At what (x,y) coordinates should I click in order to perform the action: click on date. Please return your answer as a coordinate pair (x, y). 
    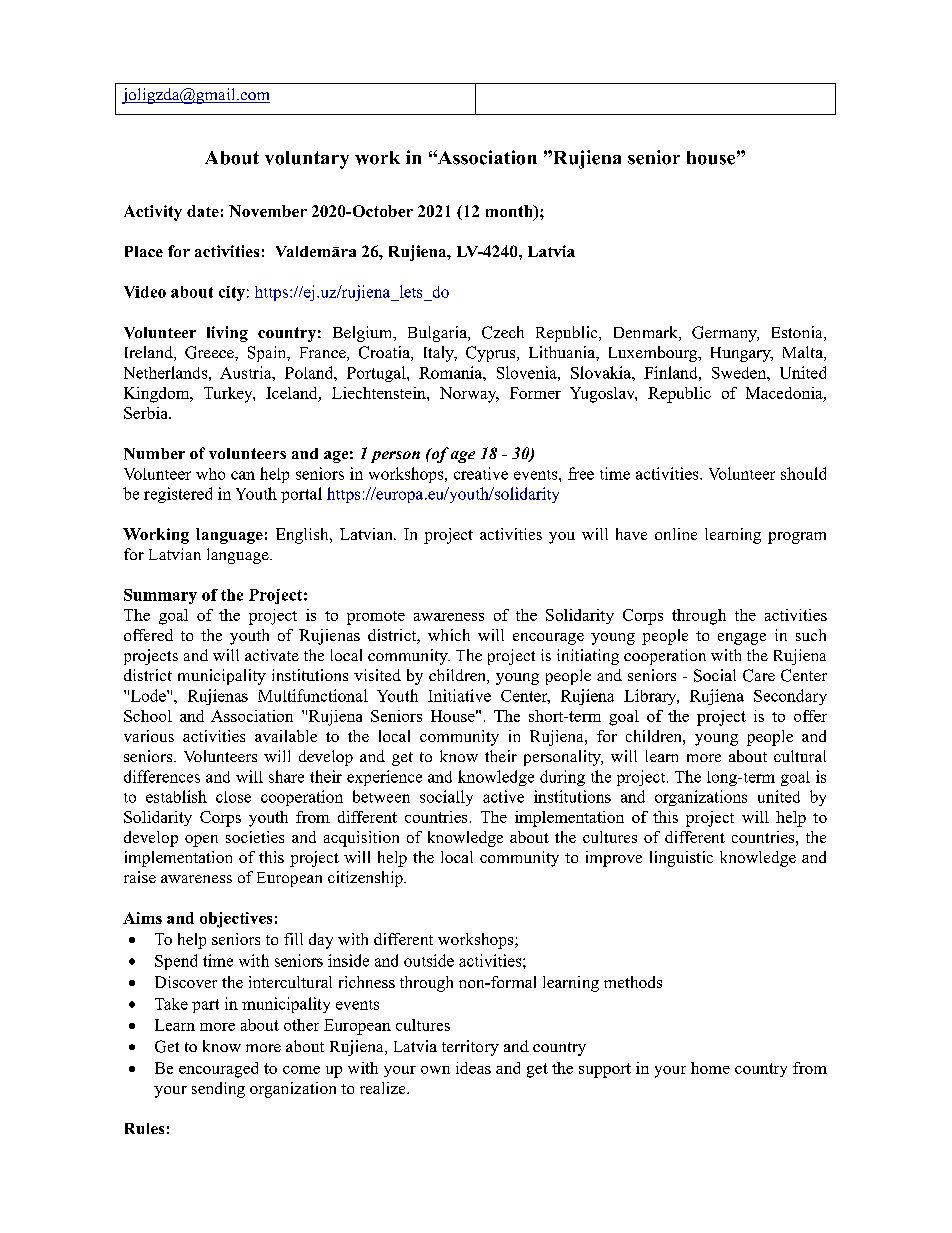
    Looking at the image, I should click on (203, 211).
